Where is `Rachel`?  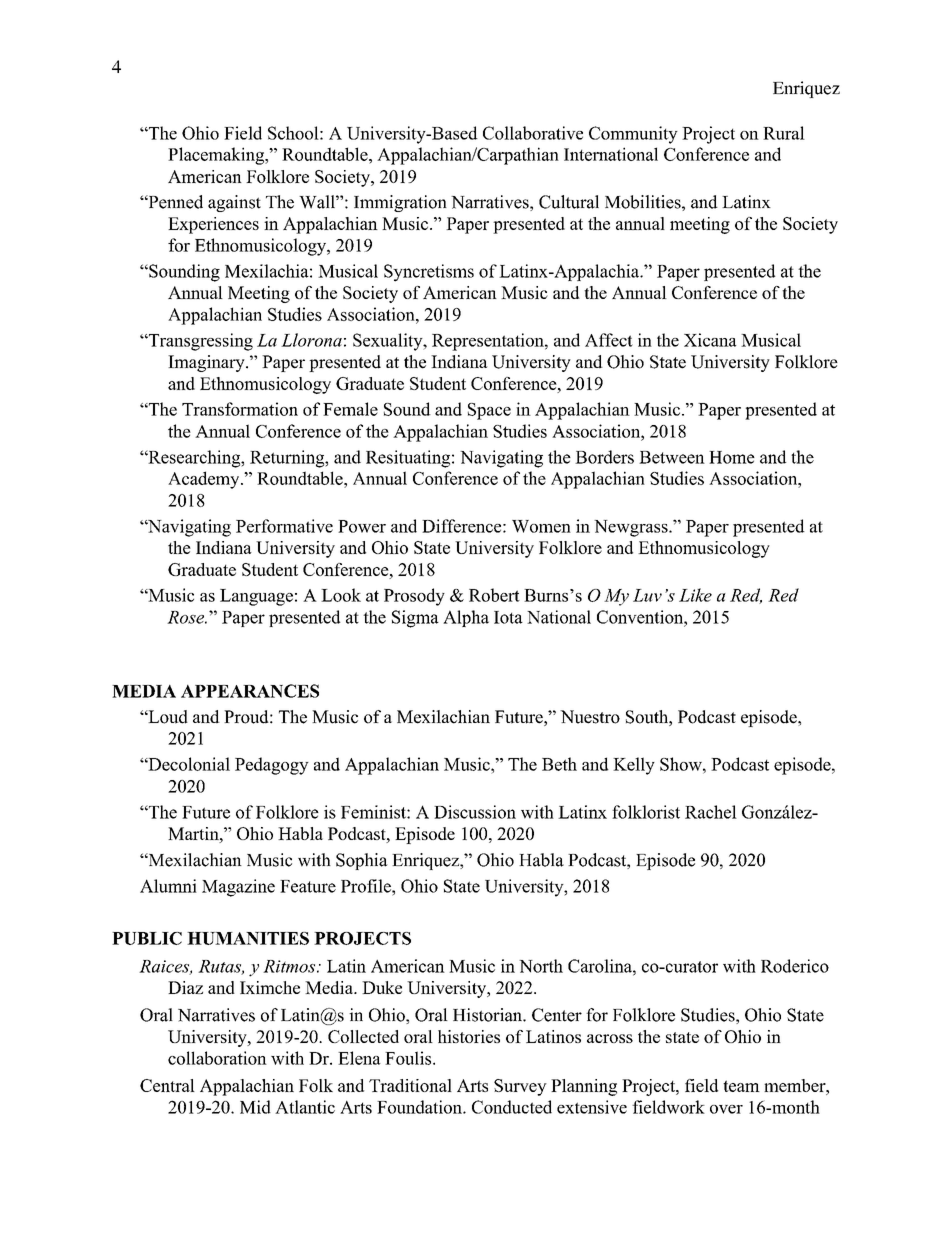
Rachel is located at coordinates (711, 812).
